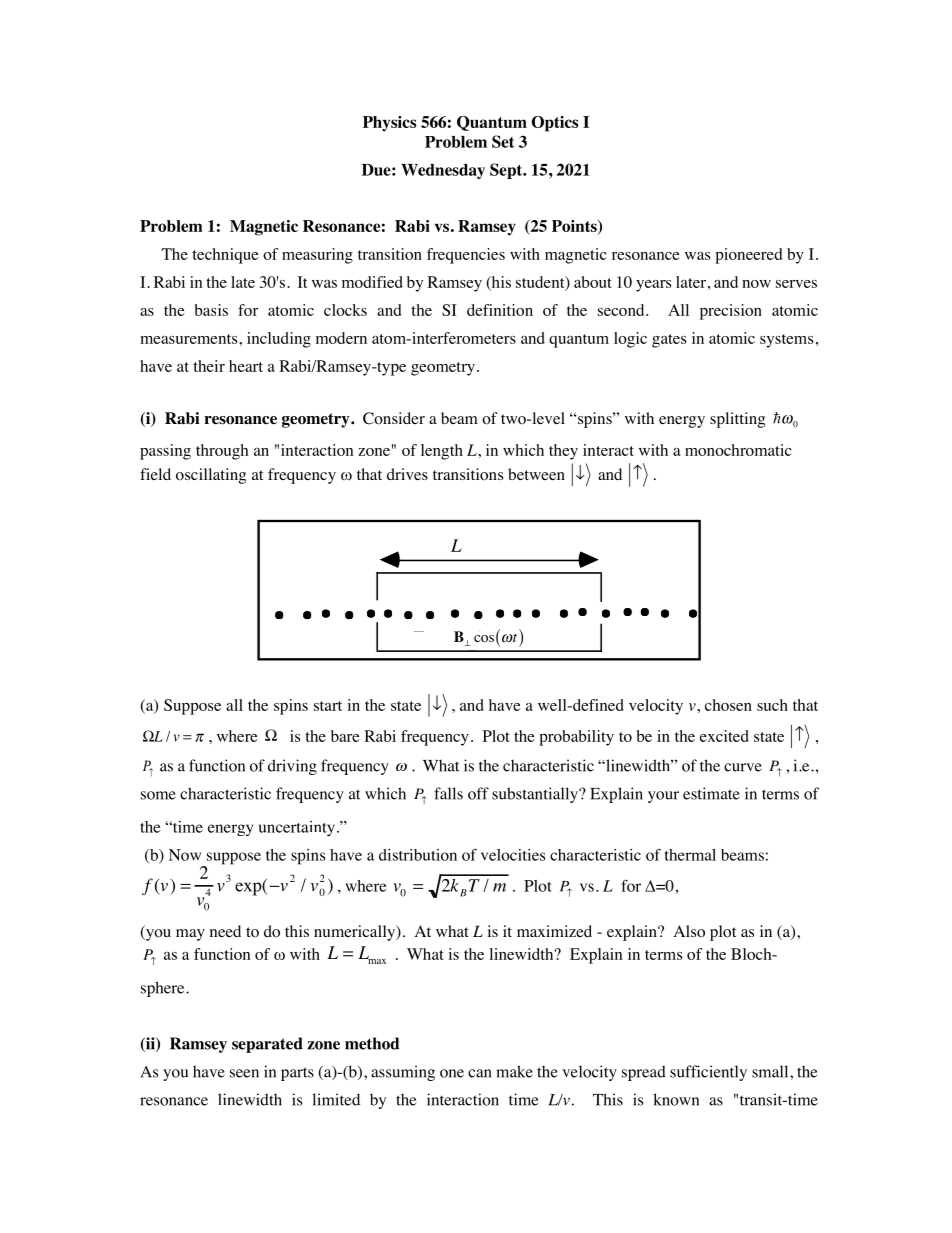 This page has width=952, height=1233. What do you see at coordinates (576, 738) in the page?
I see `probability` at bounding box center [576, 738].
